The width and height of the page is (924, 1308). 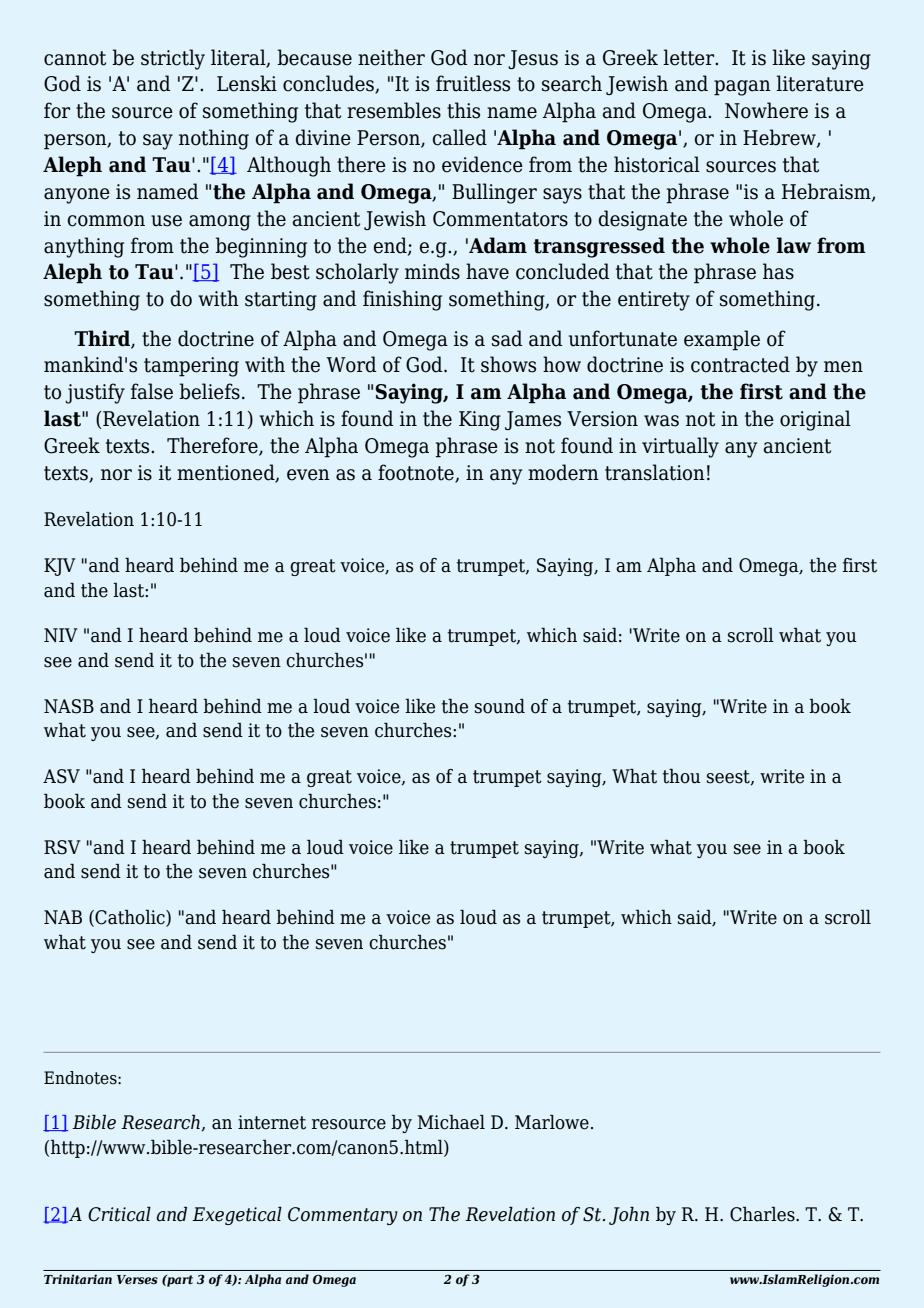 What do you see at coordinates (500, 706) in the page?
I see `sound` at bounding box center [500, 706].
